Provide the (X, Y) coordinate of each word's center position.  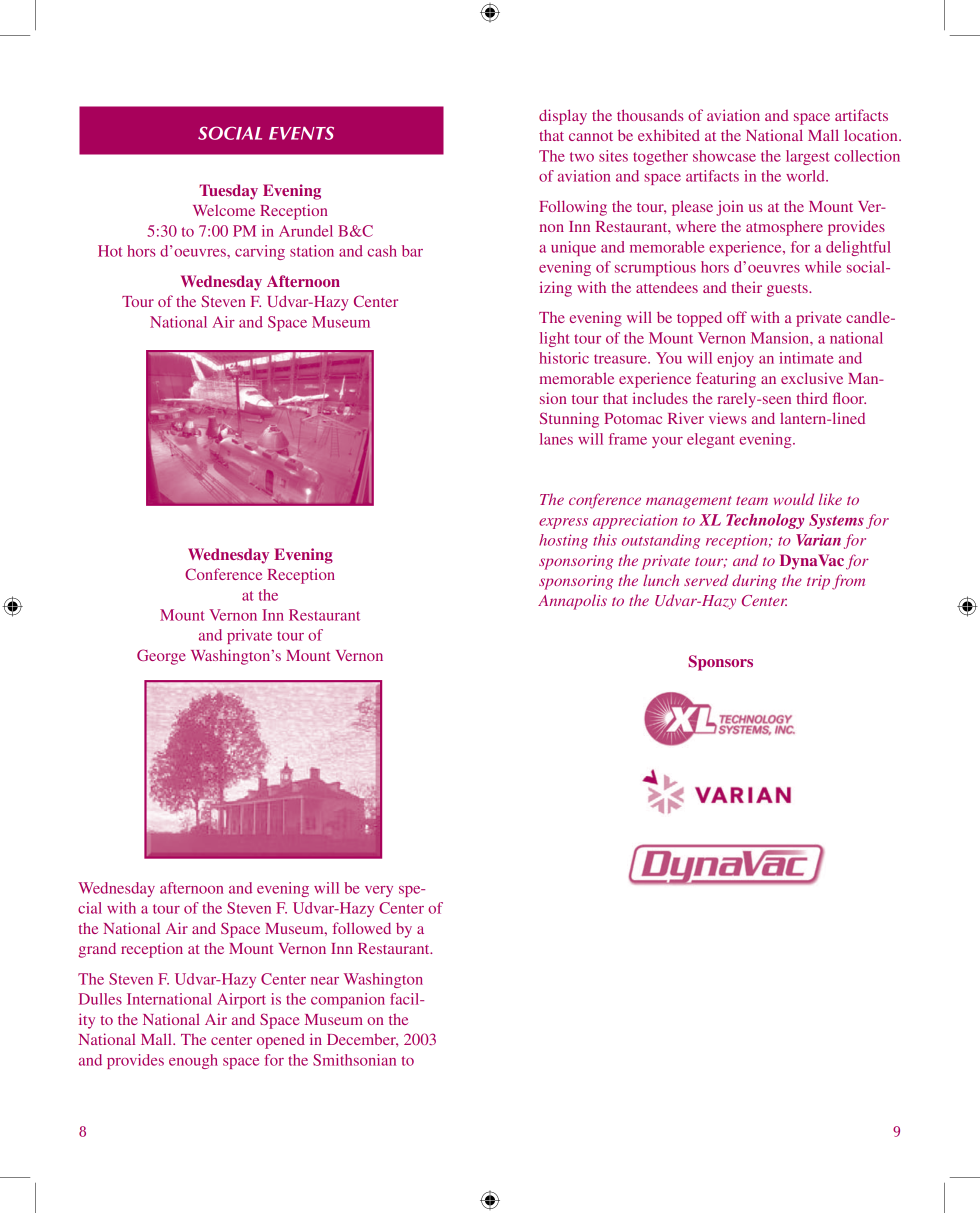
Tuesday (228, 192)
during (754, 582)
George (161, 657)
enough (193, 1061)
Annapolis (572, 602)
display (563, 117)
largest (808, 157)
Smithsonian (354, 1060)
